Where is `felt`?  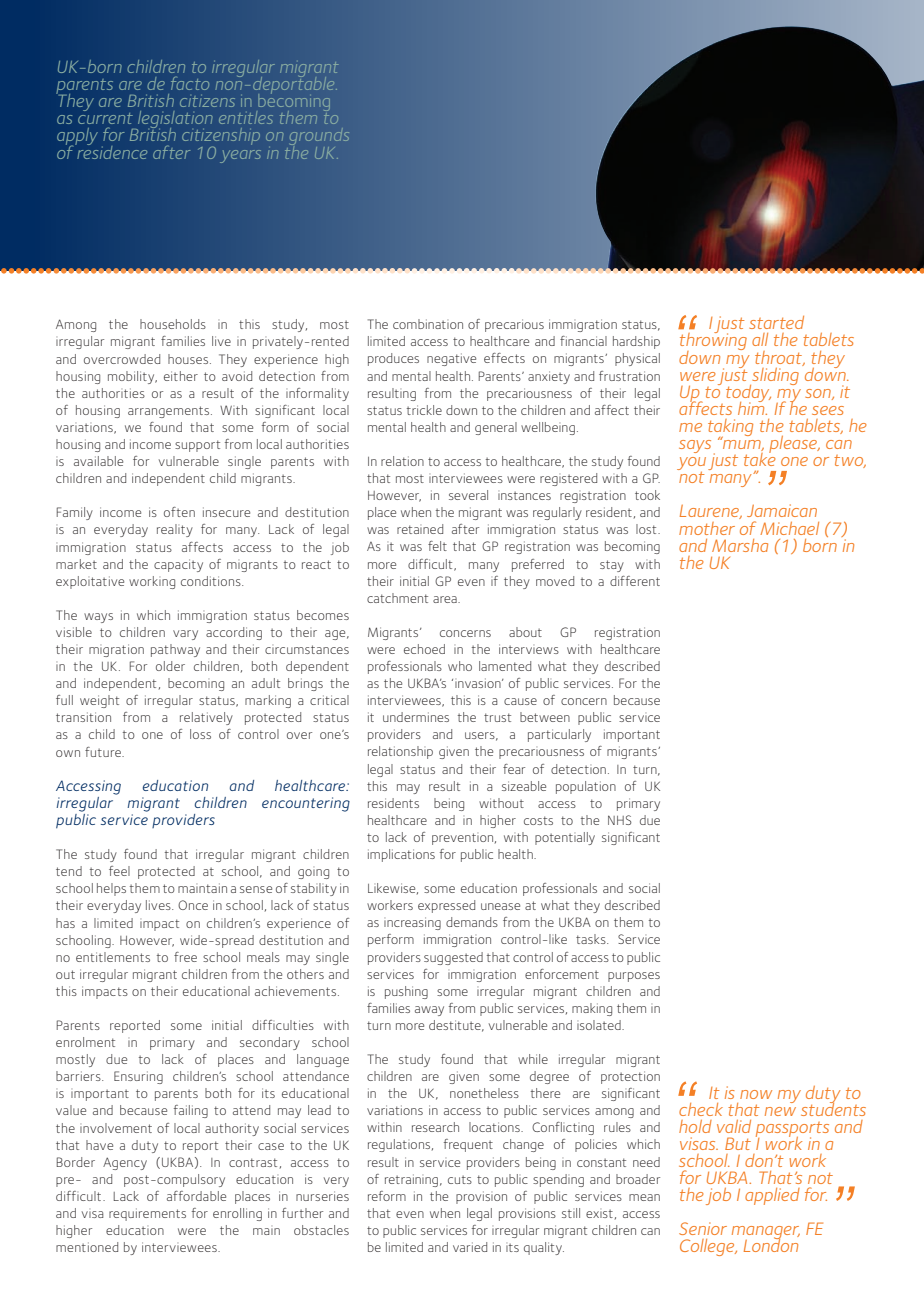 felt is located at coordinates (437, 546).
